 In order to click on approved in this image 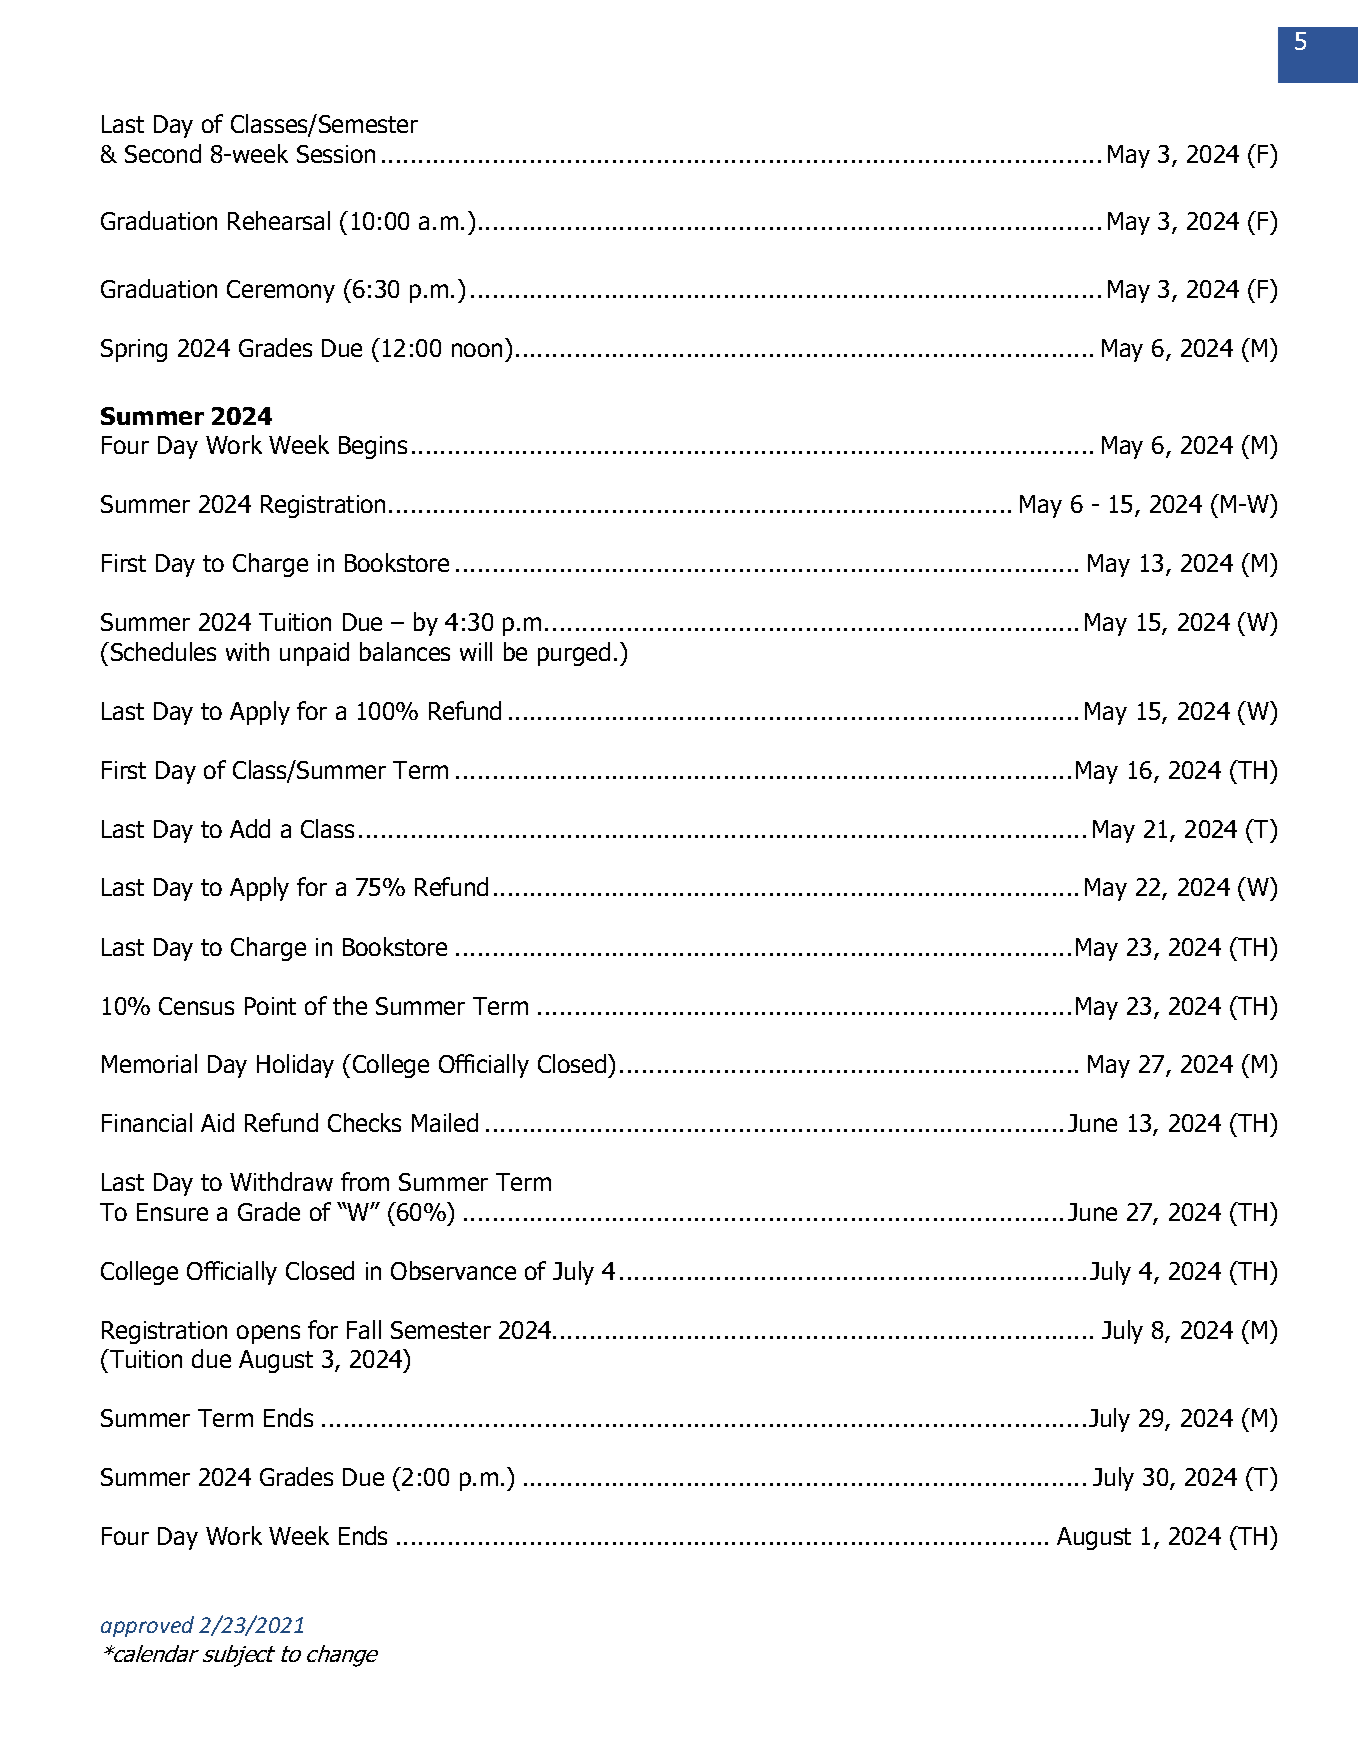, I will do `click(147, 1626)`.
